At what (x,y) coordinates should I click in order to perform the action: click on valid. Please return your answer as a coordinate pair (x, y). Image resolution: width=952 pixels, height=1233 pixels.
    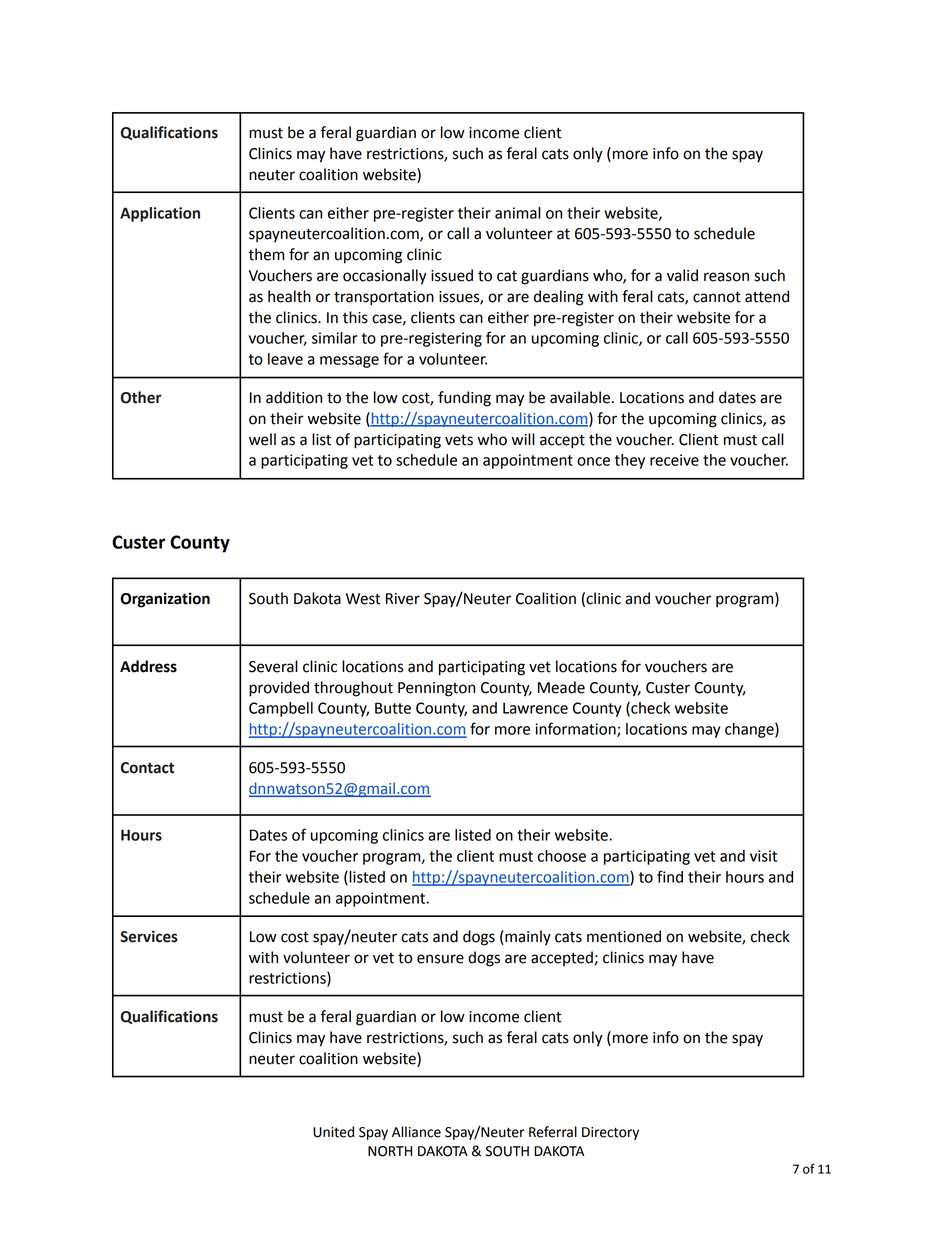
    Looking at the image, I should click on (682, 275).
